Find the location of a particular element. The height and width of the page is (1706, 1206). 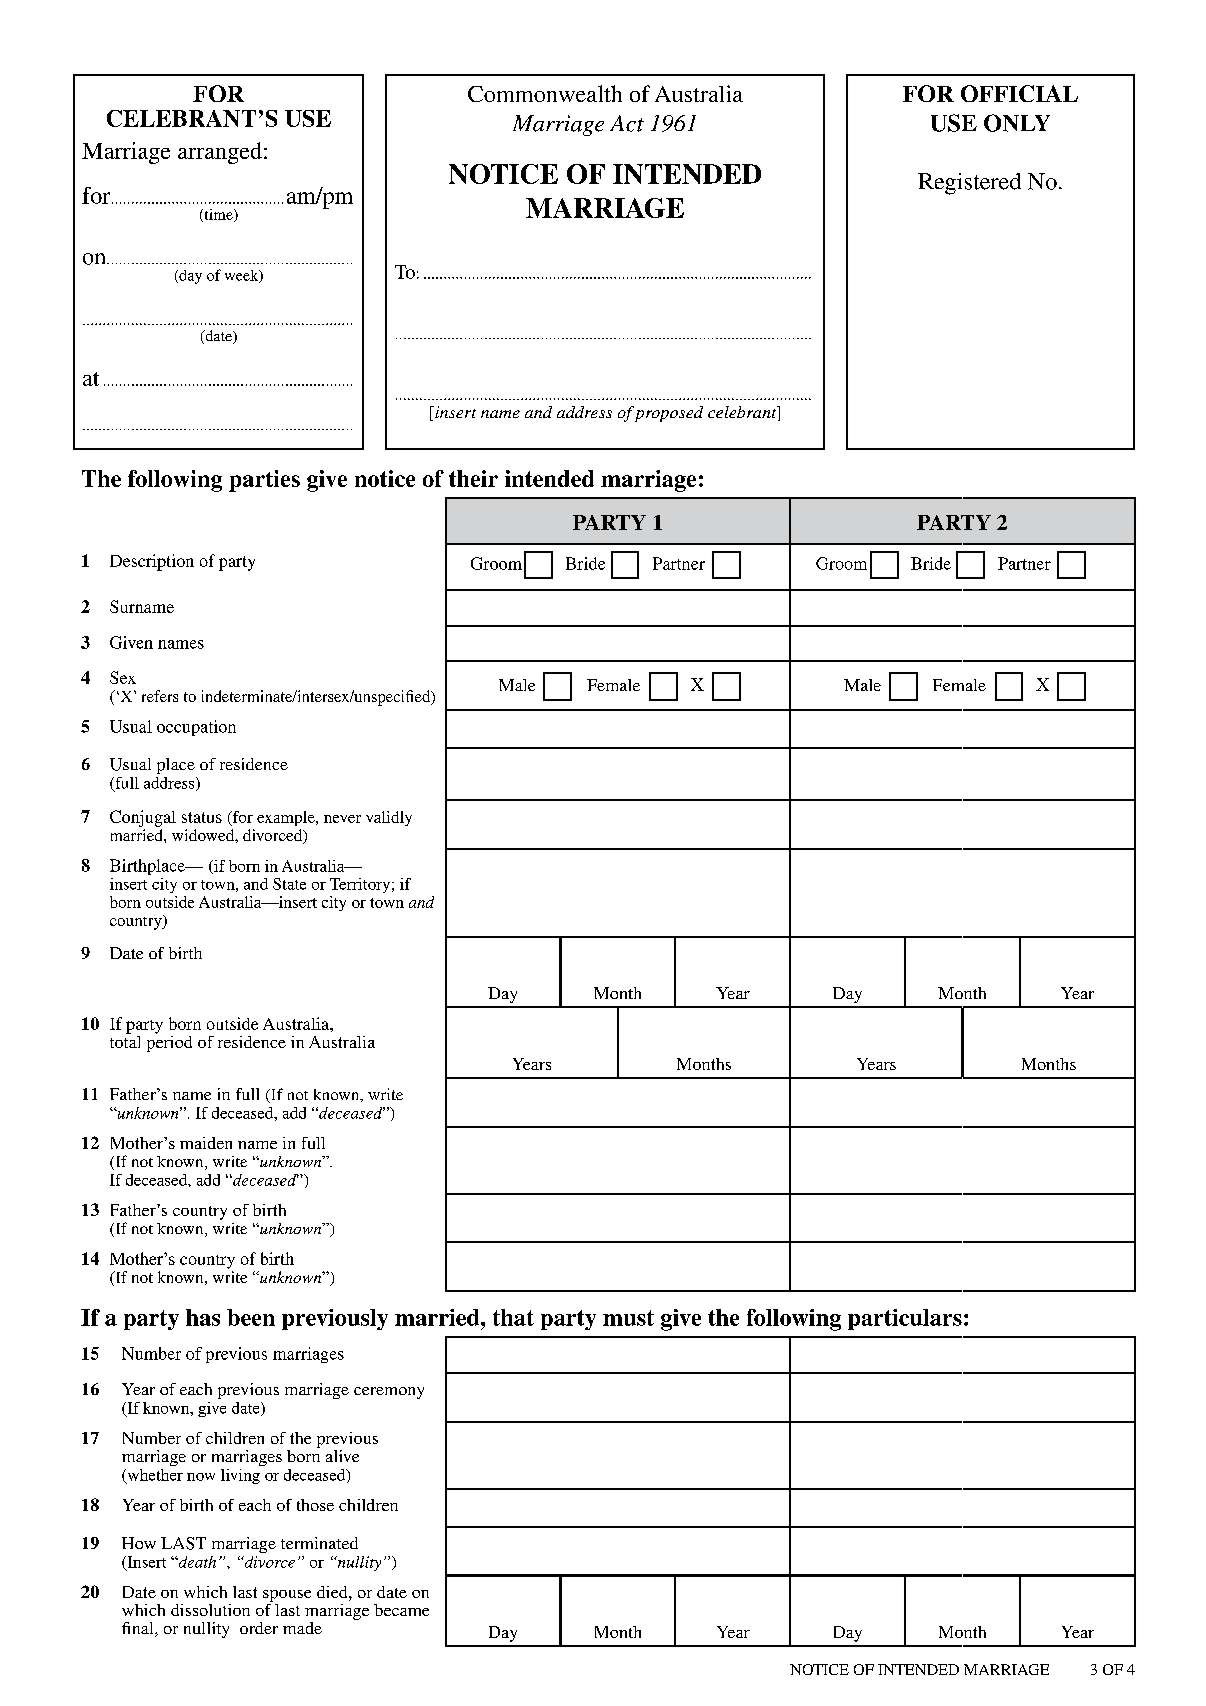

that is located at coordinates (513, 1317).
